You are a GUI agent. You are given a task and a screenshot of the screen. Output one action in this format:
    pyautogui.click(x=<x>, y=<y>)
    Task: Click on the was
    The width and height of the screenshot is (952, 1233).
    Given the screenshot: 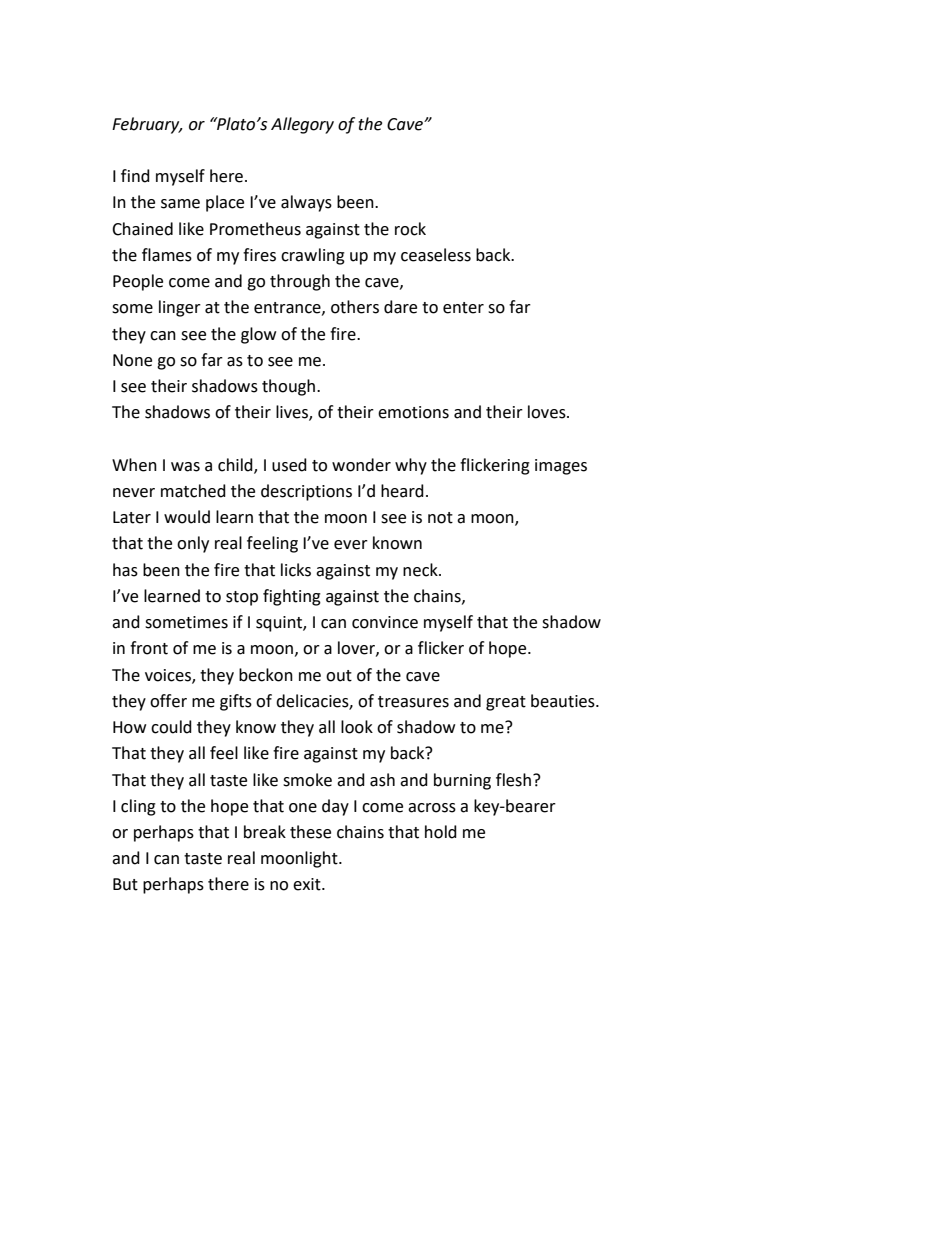 What is the action you would take?
    pyautogui.click(x=185, y=467)
